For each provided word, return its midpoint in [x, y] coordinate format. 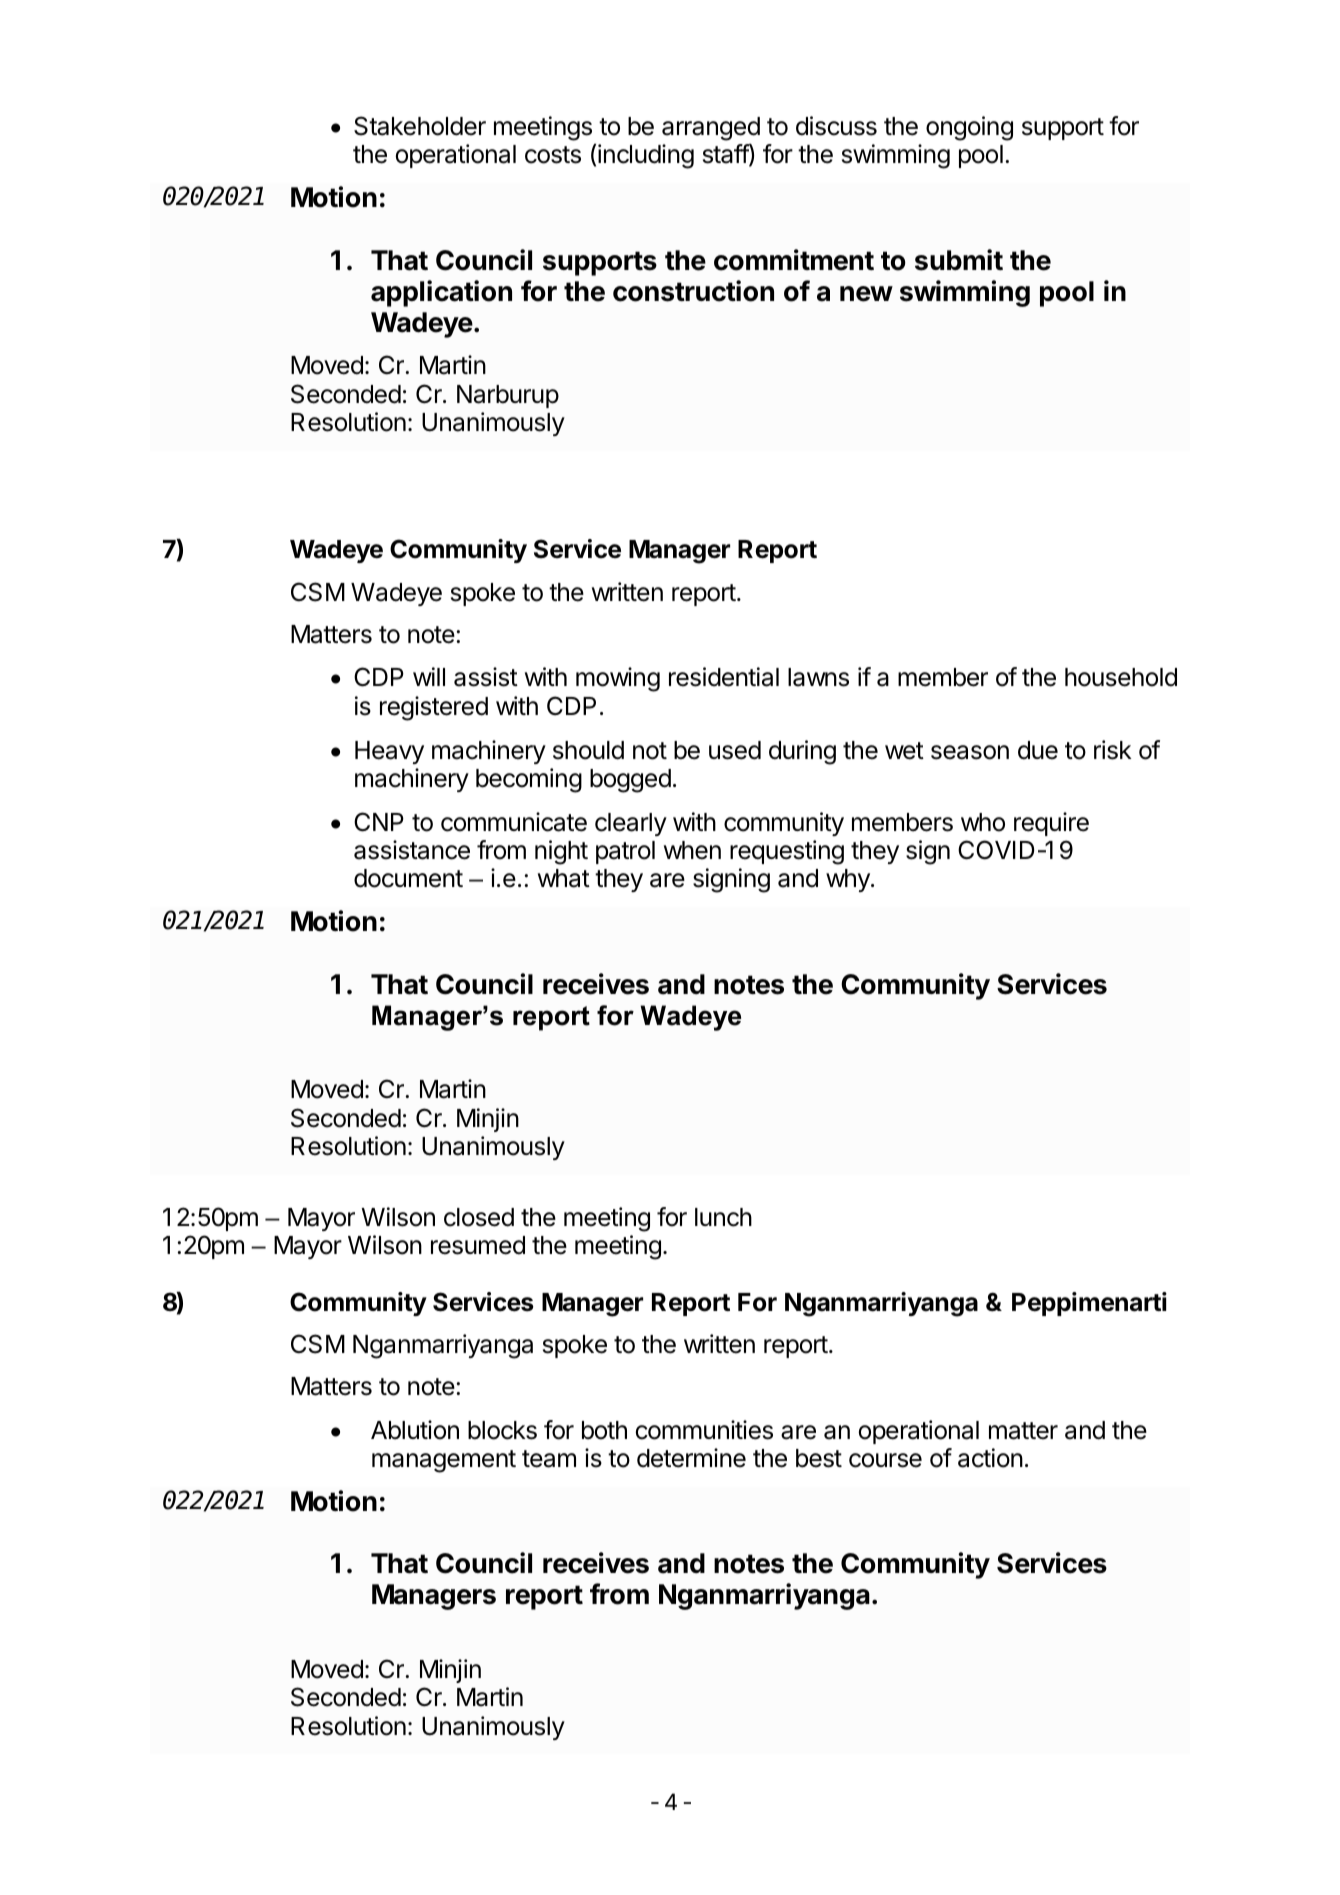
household [1121, 677]
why [849, 880]
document [408, 878]
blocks [502, 1430]
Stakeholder [420, 126]
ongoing [969, 128]
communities [704, 1430]
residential [724, 677]
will [429, 676]
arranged [711, 129]
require [1051, 824]
